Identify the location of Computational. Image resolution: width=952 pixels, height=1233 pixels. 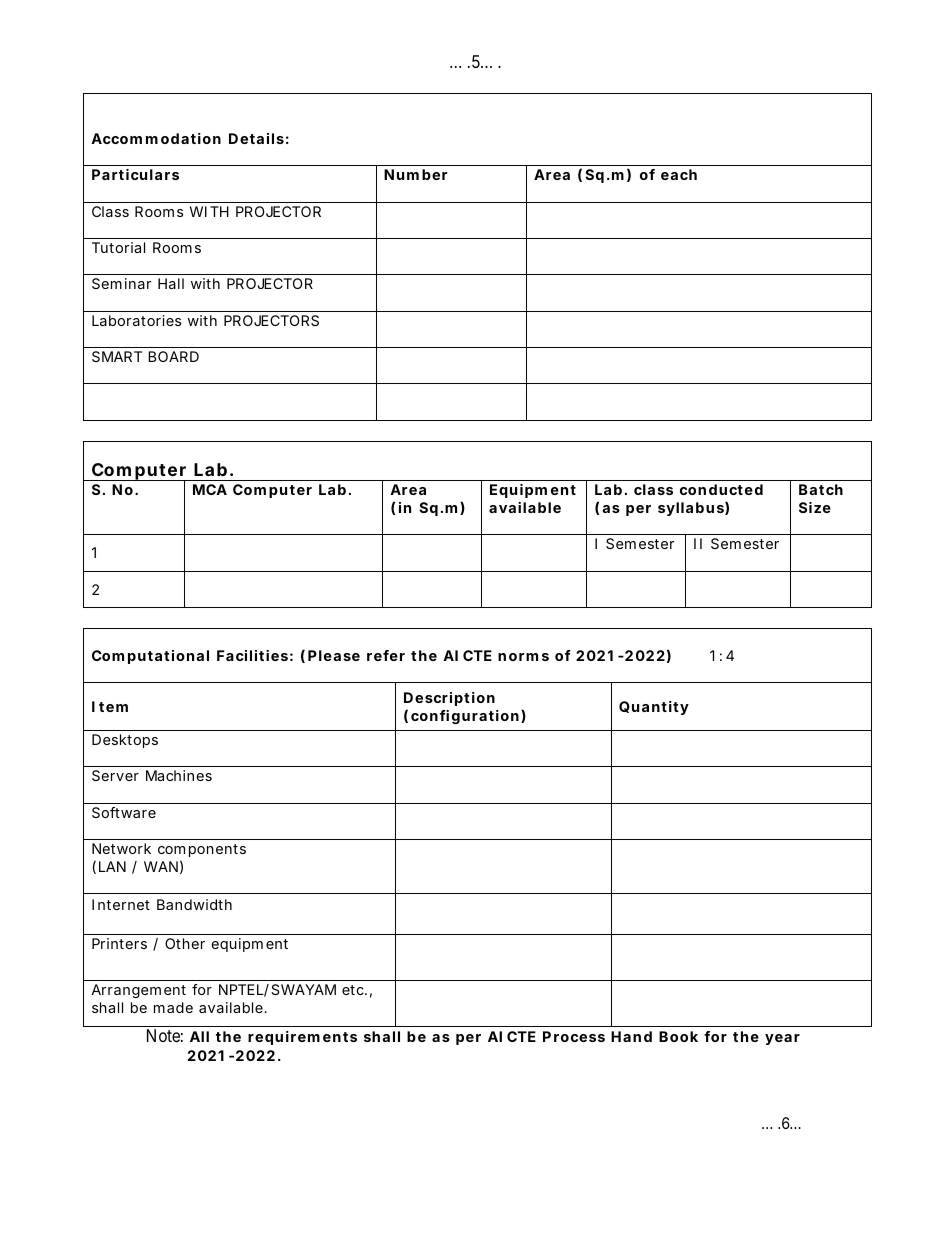
(150, 657).
